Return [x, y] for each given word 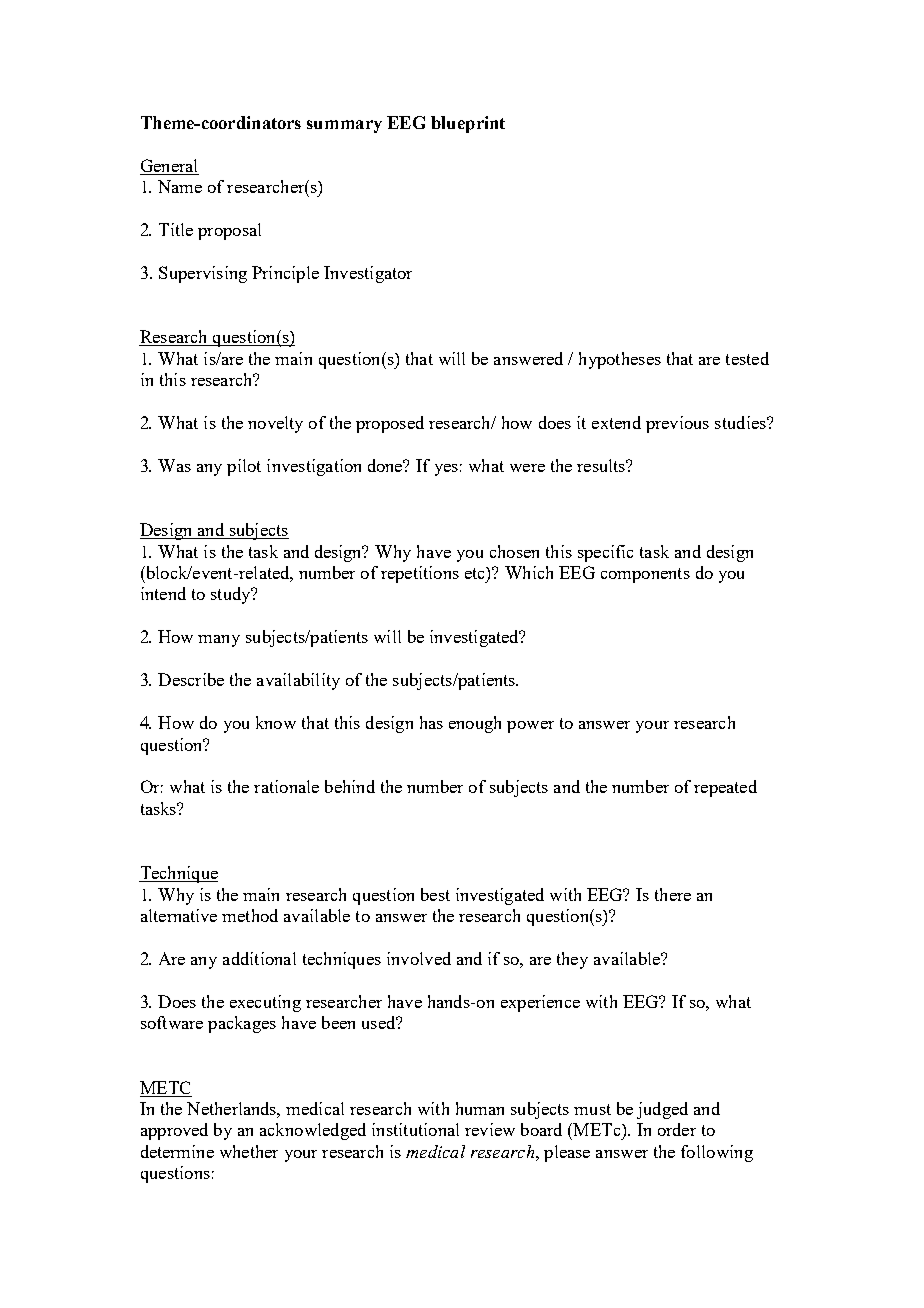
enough [475, 724]
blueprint [468, 124]
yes [446, 470]
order [677, 1129]
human [480, 1108]
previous [677, 424]
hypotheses [620, 360]
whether [249, 1151]
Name [180, 186]
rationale [286, 786]
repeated [725, 788]
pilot [244, 467]
